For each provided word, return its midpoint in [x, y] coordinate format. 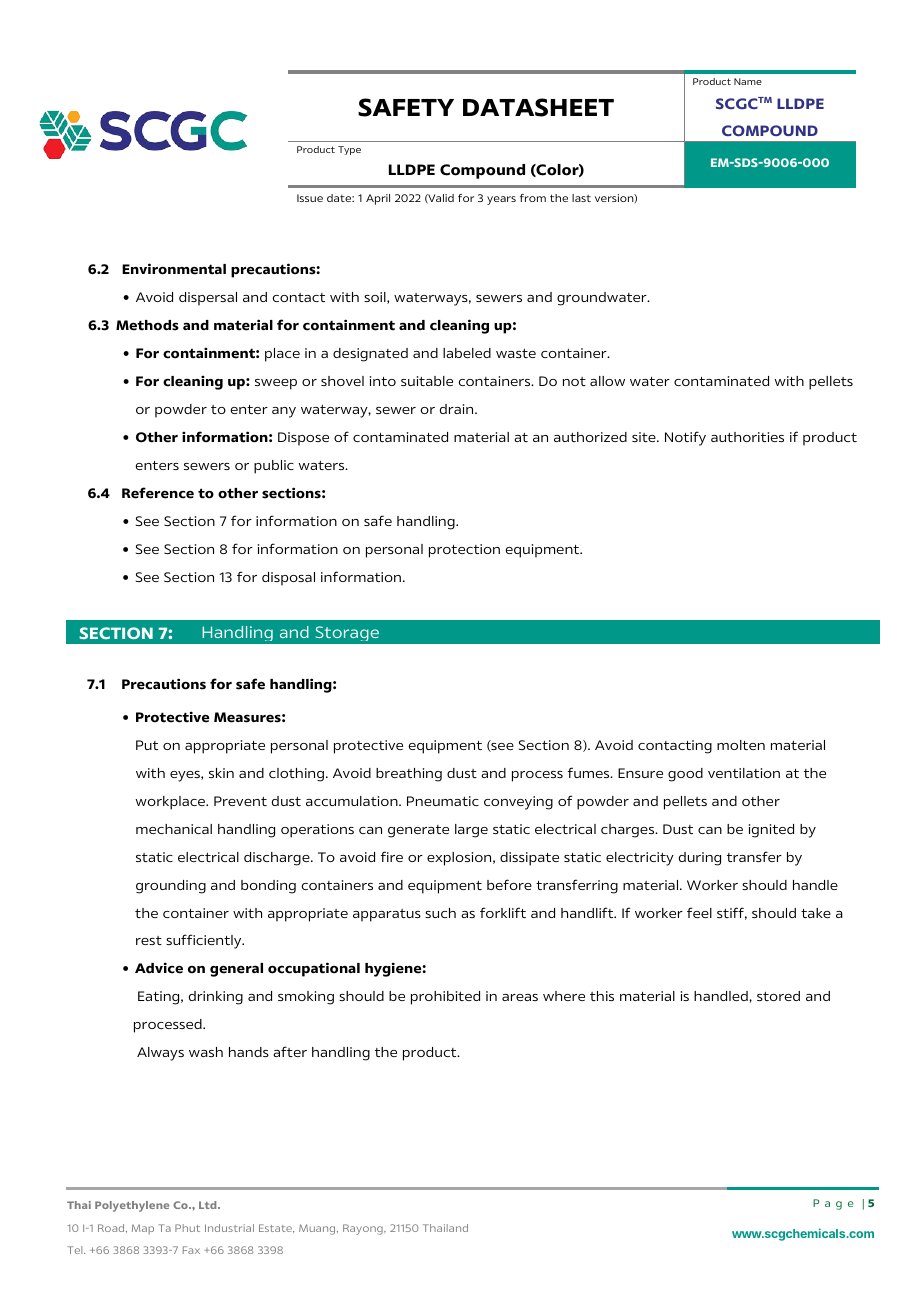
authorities [747, 437]
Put [147, 745]
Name [748, 81]
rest [149, 940]
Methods [147, 325]
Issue [310, 198]
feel [699, 912]
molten [741, 745]
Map [143, 1229]
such [440, 913]
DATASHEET [538, 107]
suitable [427, 381]
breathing [409, 775]
